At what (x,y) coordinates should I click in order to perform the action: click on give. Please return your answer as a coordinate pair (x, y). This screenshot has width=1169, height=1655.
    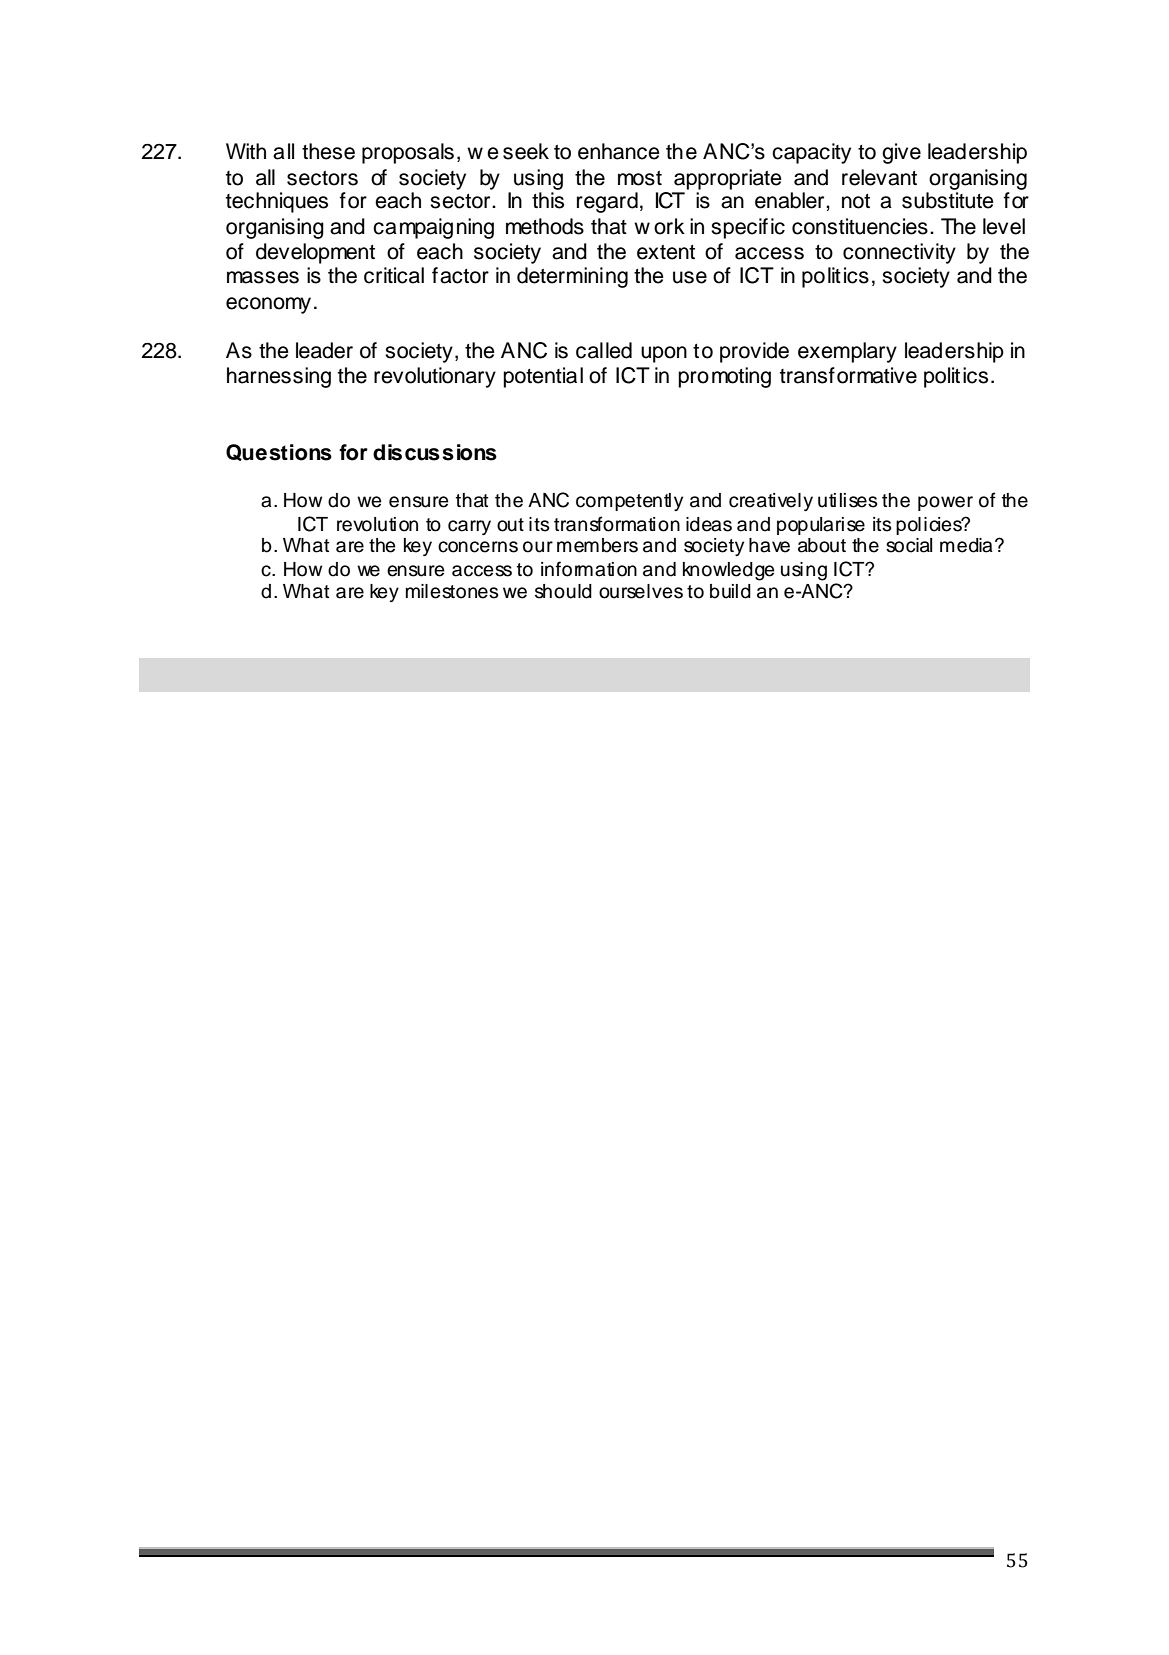
    Looking at the image, I should click on (901, 153).
